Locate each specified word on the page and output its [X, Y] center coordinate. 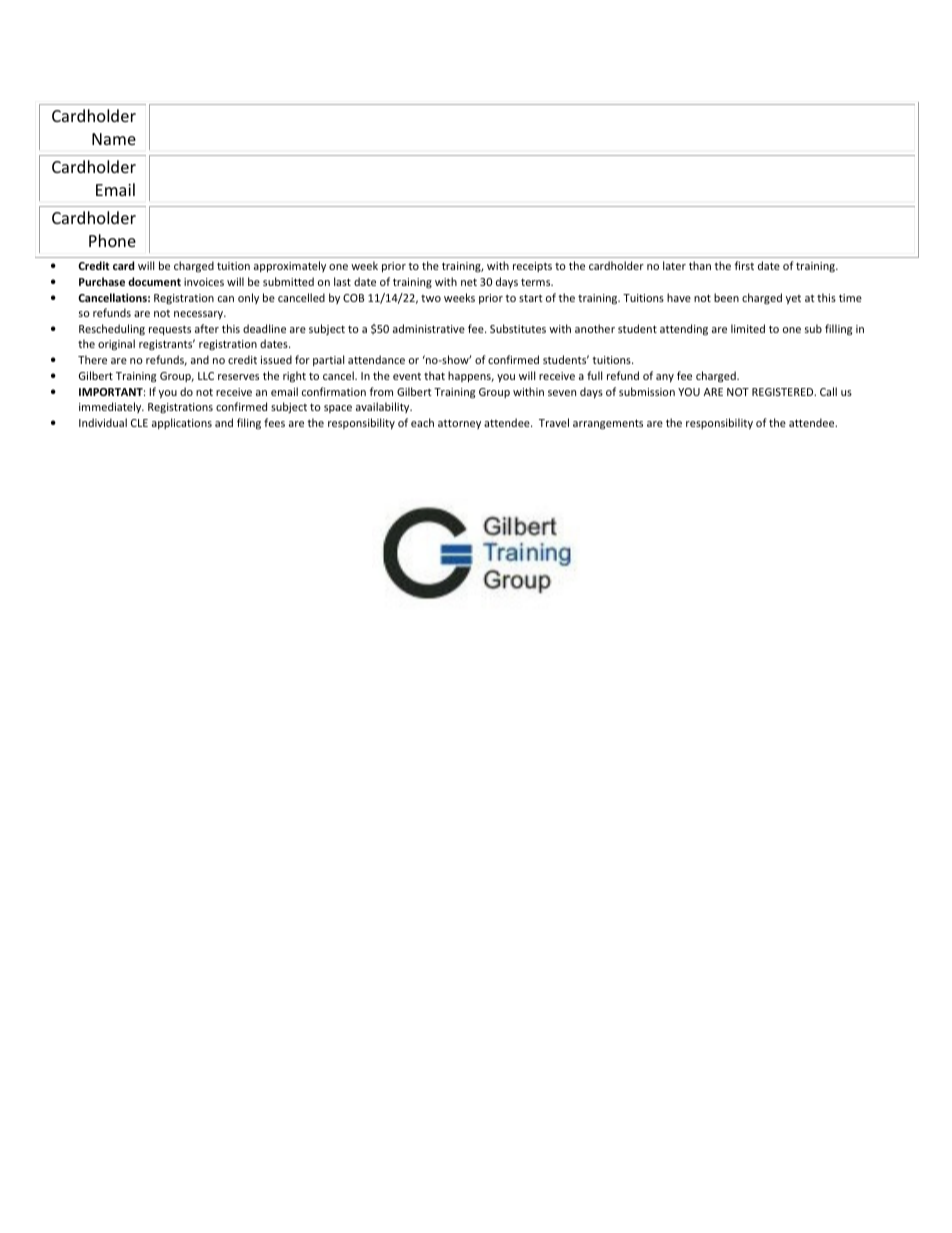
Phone [112, 240]
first [744, 265]
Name [114, 139]
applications [182, 423]
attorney [459, 424]
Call [828, 391]
